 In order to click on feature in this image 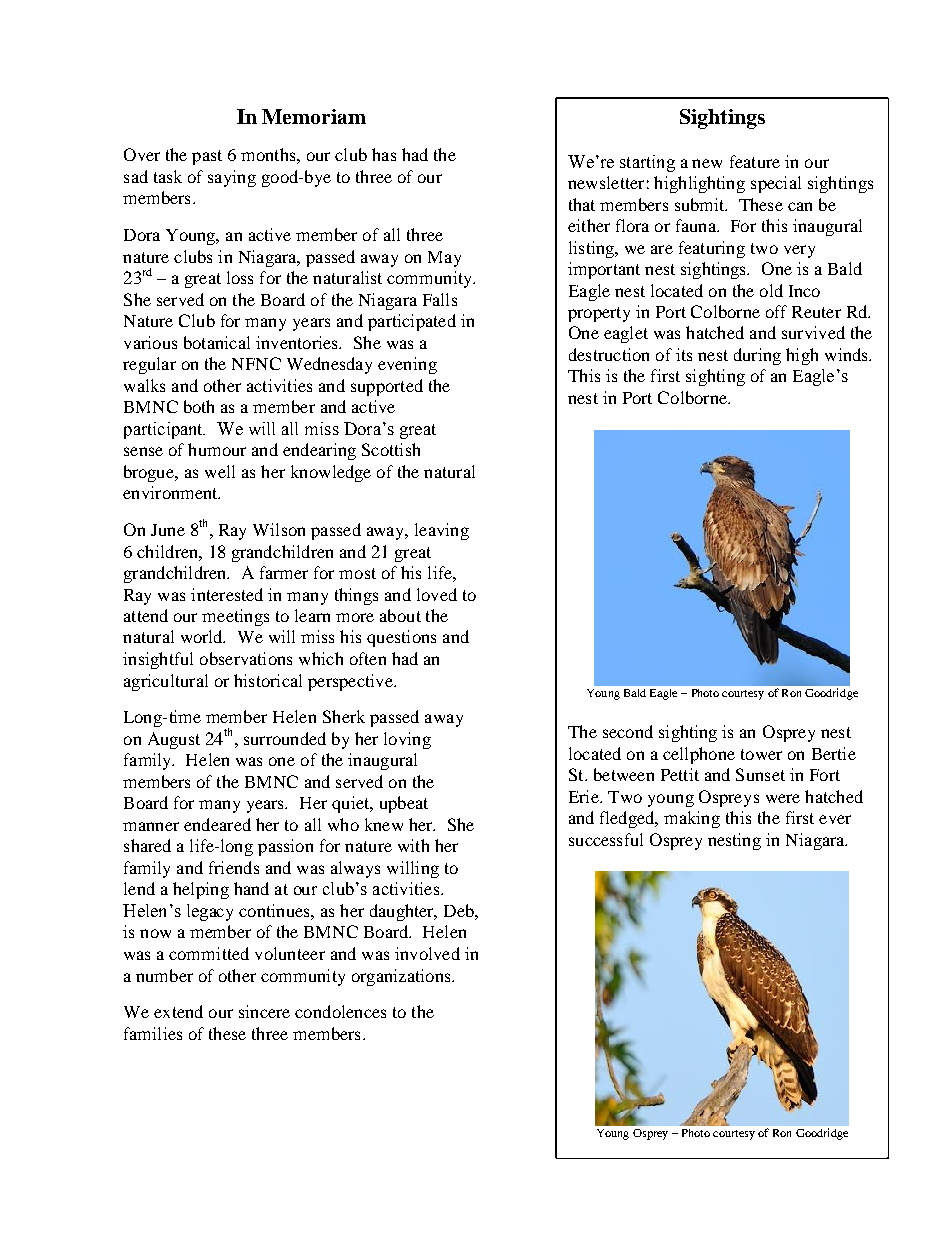, I will do `click(755, 161)`.
